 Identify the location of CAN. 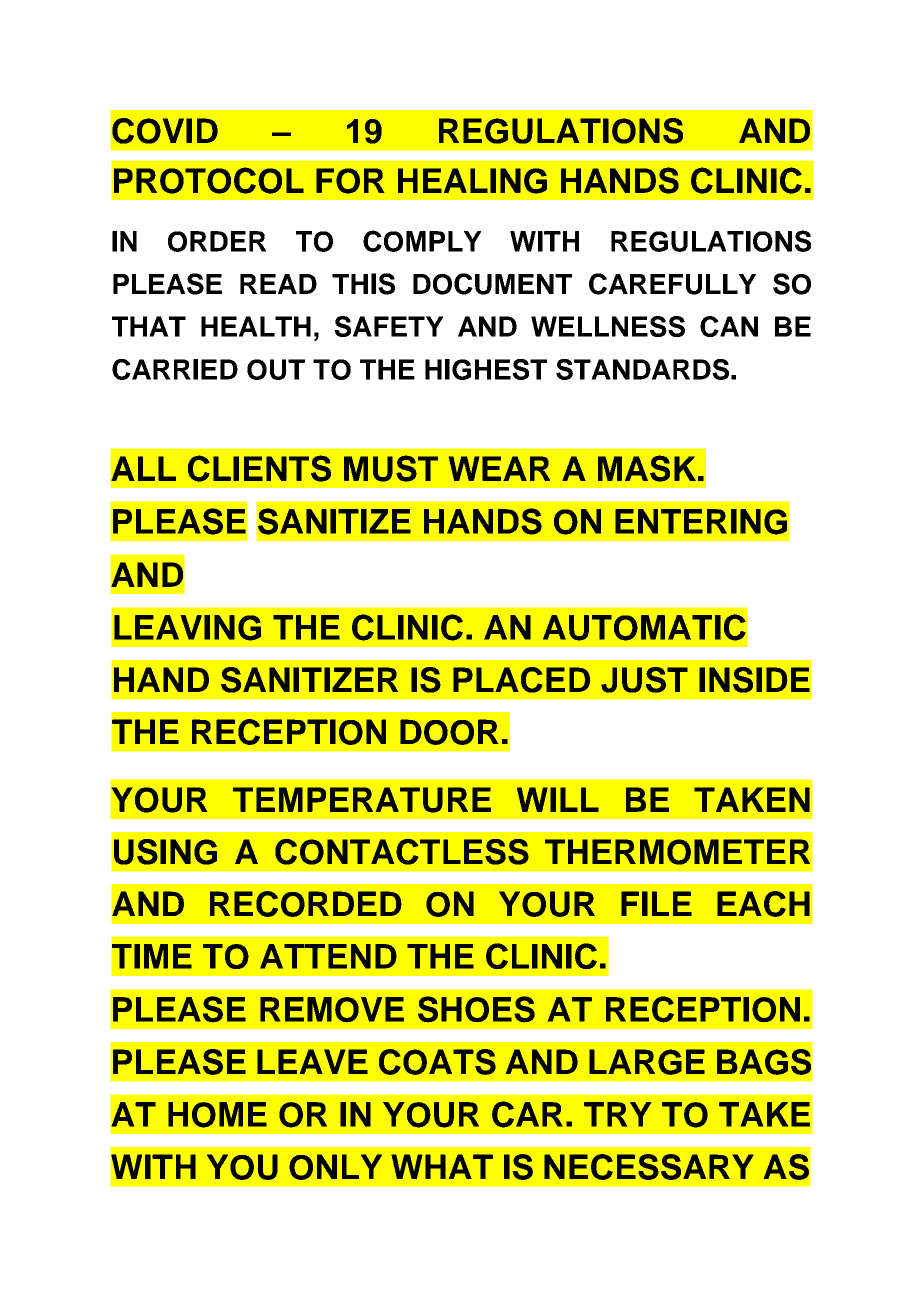
(729, 326).
